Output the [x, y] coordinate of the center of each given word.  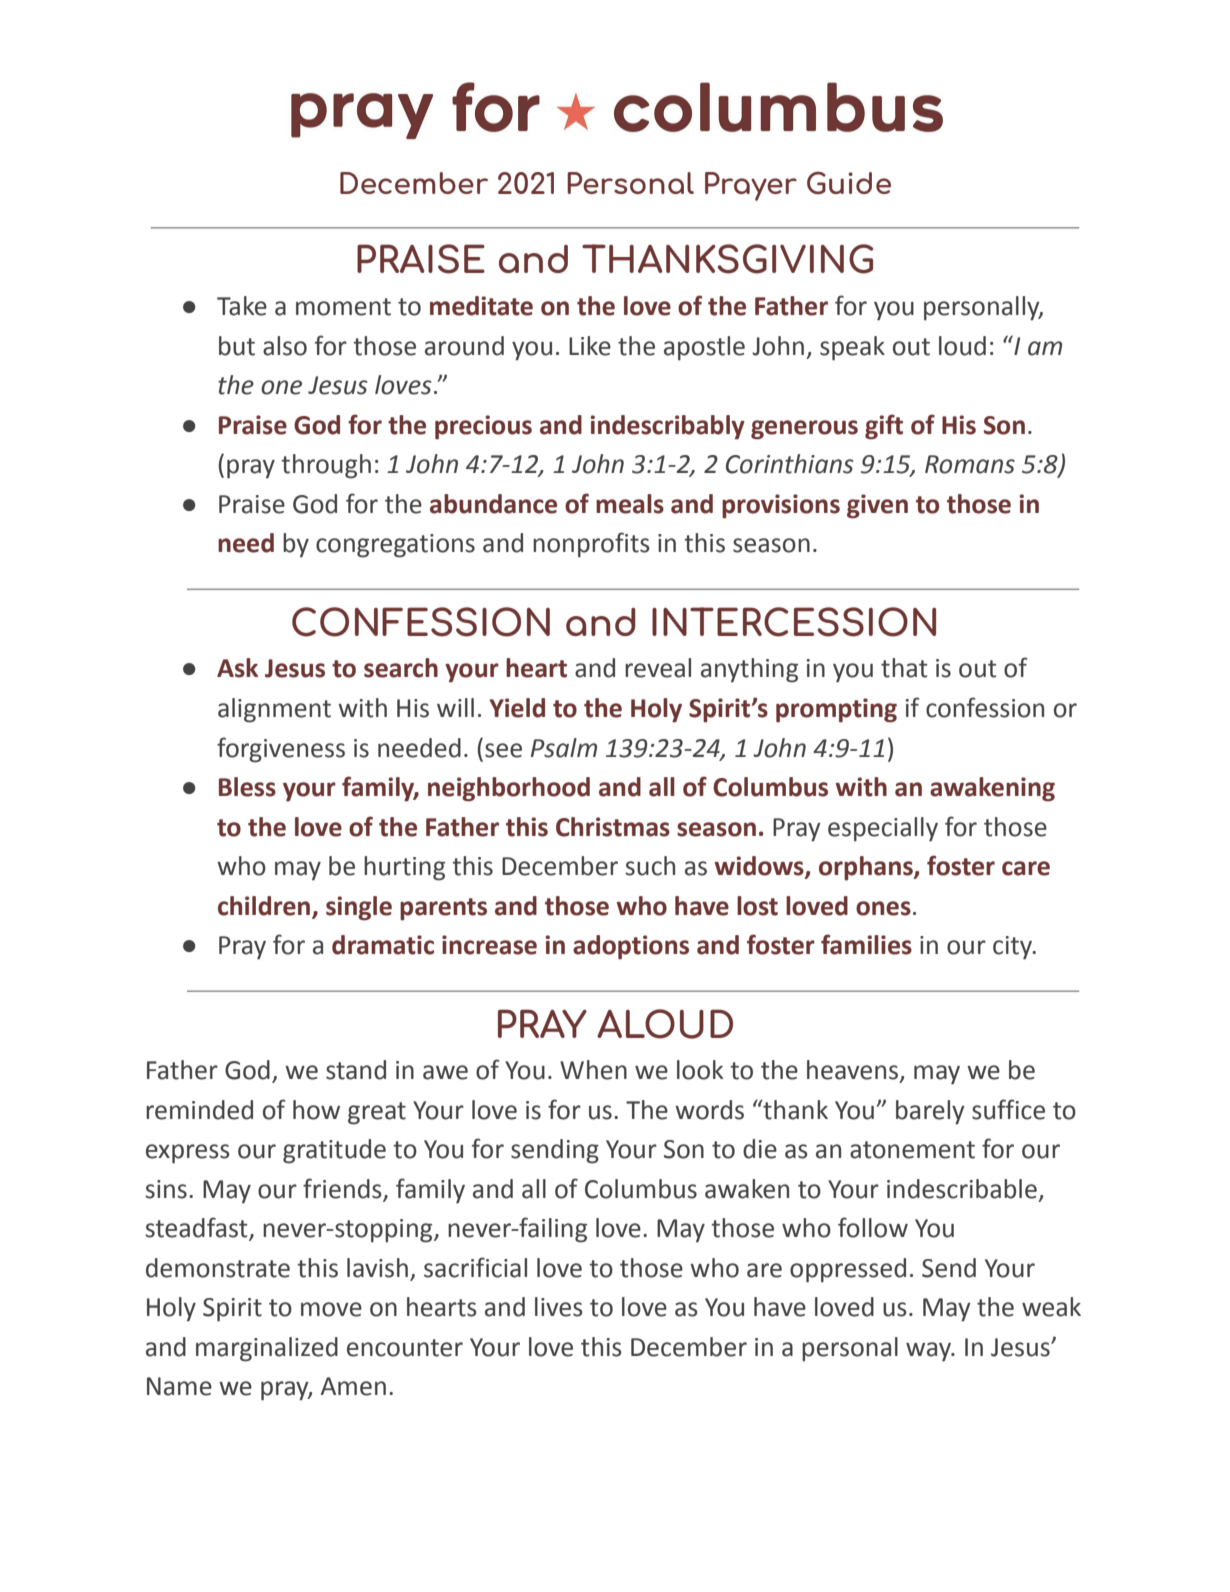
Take [242, 306]
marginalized [267, 1349]
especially [883, 829]
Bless [247, 787]
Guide [849, 183]
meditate [481, 306]
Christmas [613, 827]
